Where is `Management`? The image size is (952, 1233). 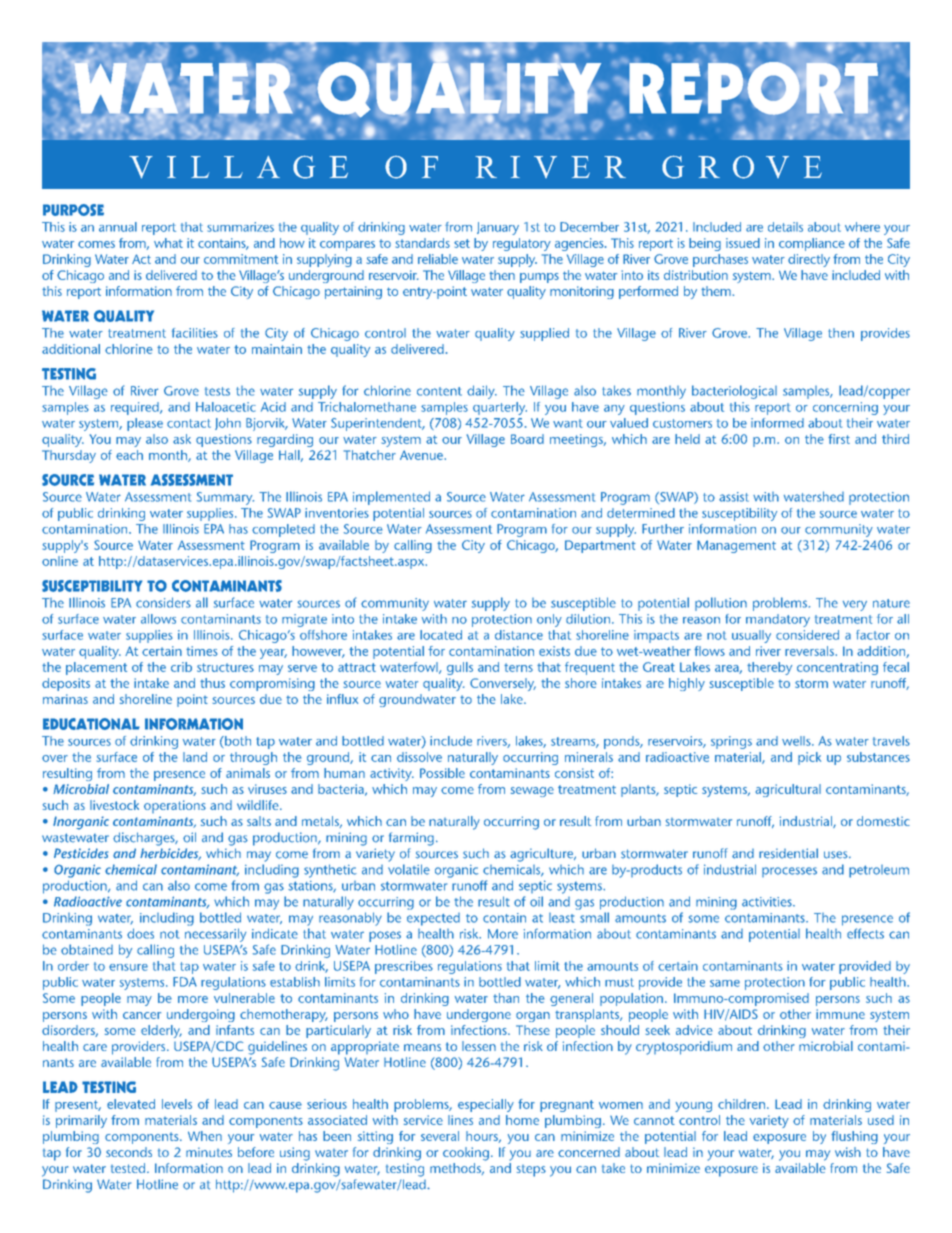 Management is located at coordinates (736, 546).
